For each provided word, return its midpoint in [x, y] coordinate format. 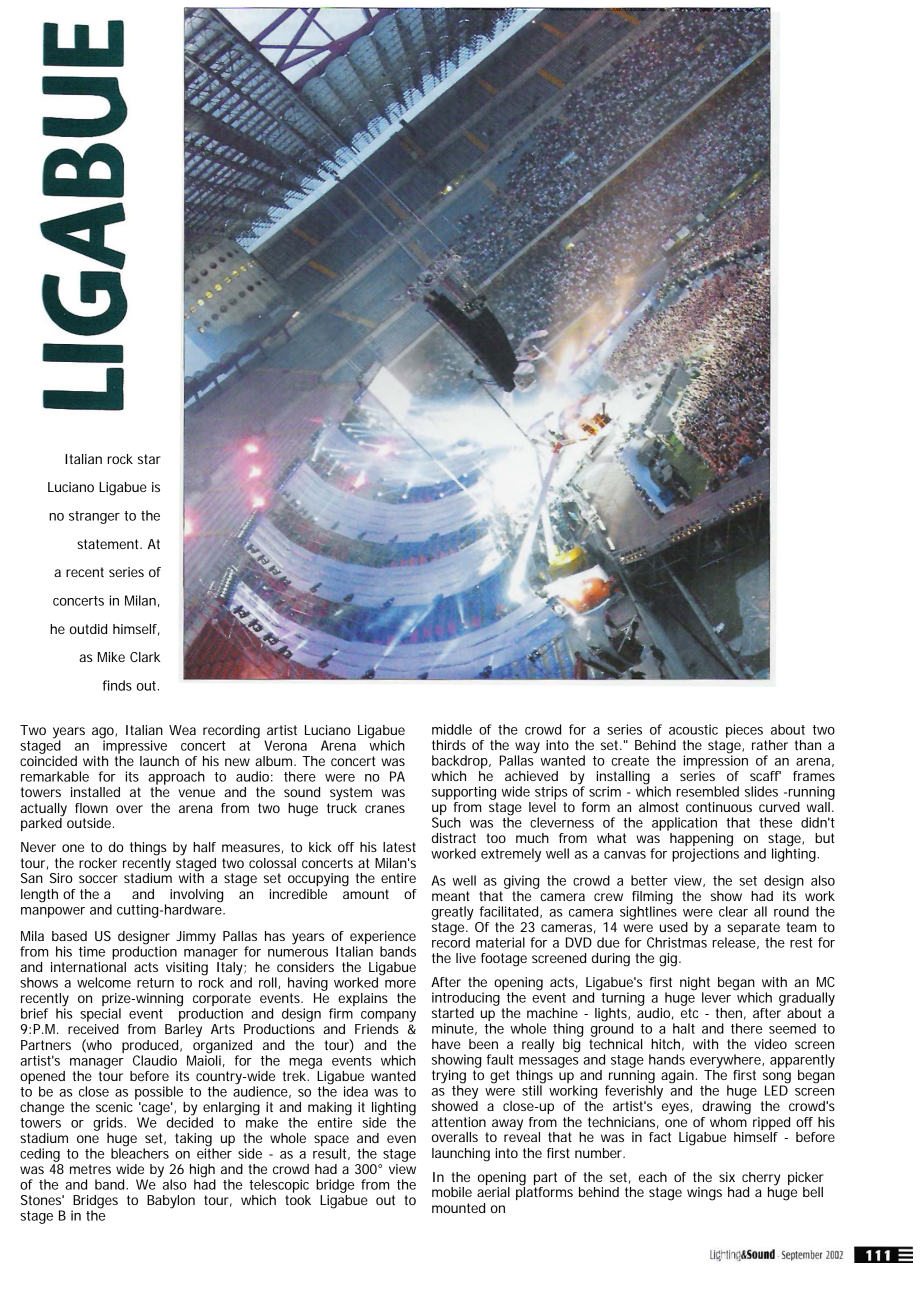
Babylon [171, 1202]
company [388, 1016]
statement [109, 544]
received [93, 1029]
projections [705, 854]
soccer [98, 879]
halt [684, 1028]
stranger [94, 517]
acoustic [693, 729]
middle [452, 729]
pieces [744, 731]
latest [399, 847]
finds [117, 685]
